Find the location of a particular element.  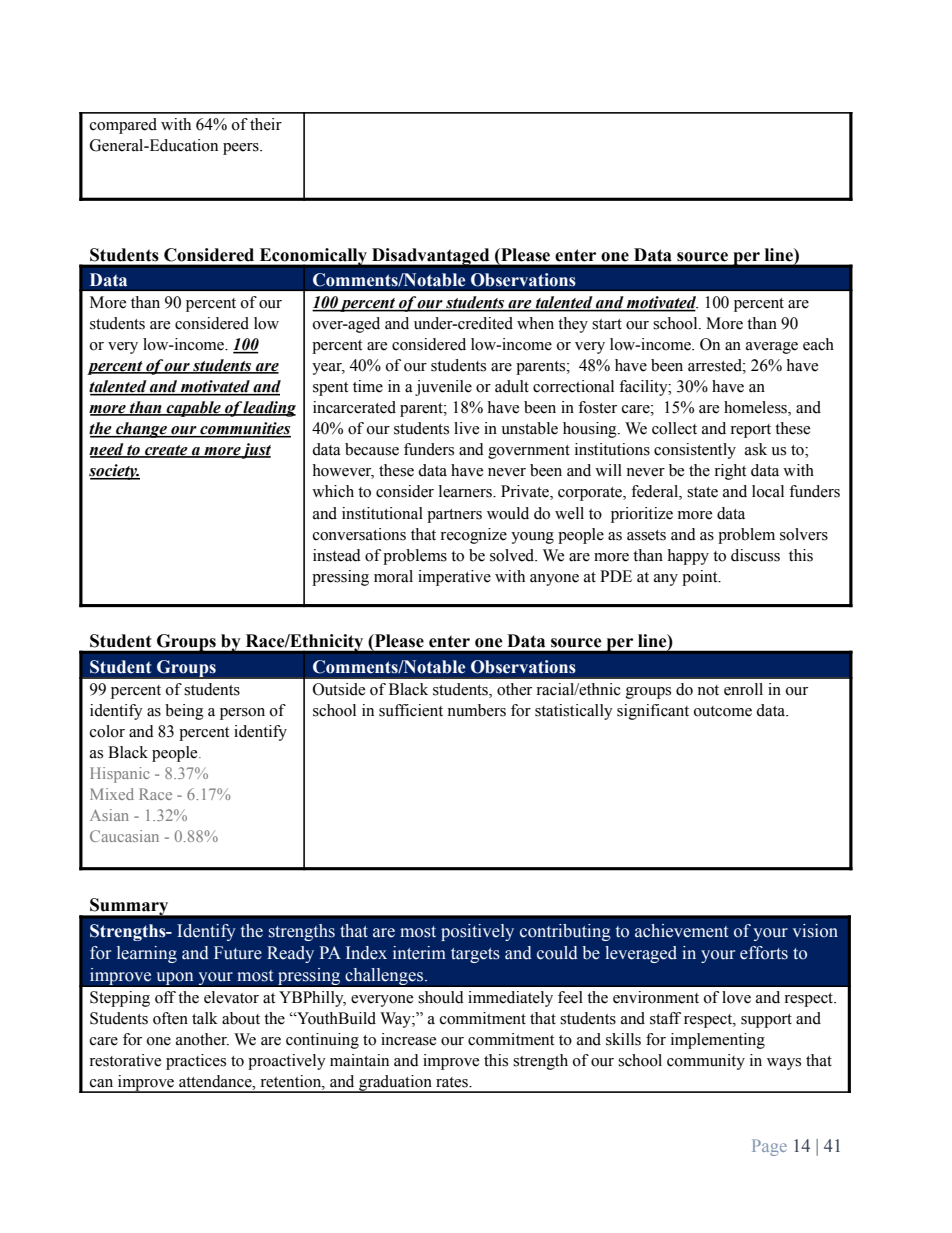

their is located at coordinates (266, 124).
